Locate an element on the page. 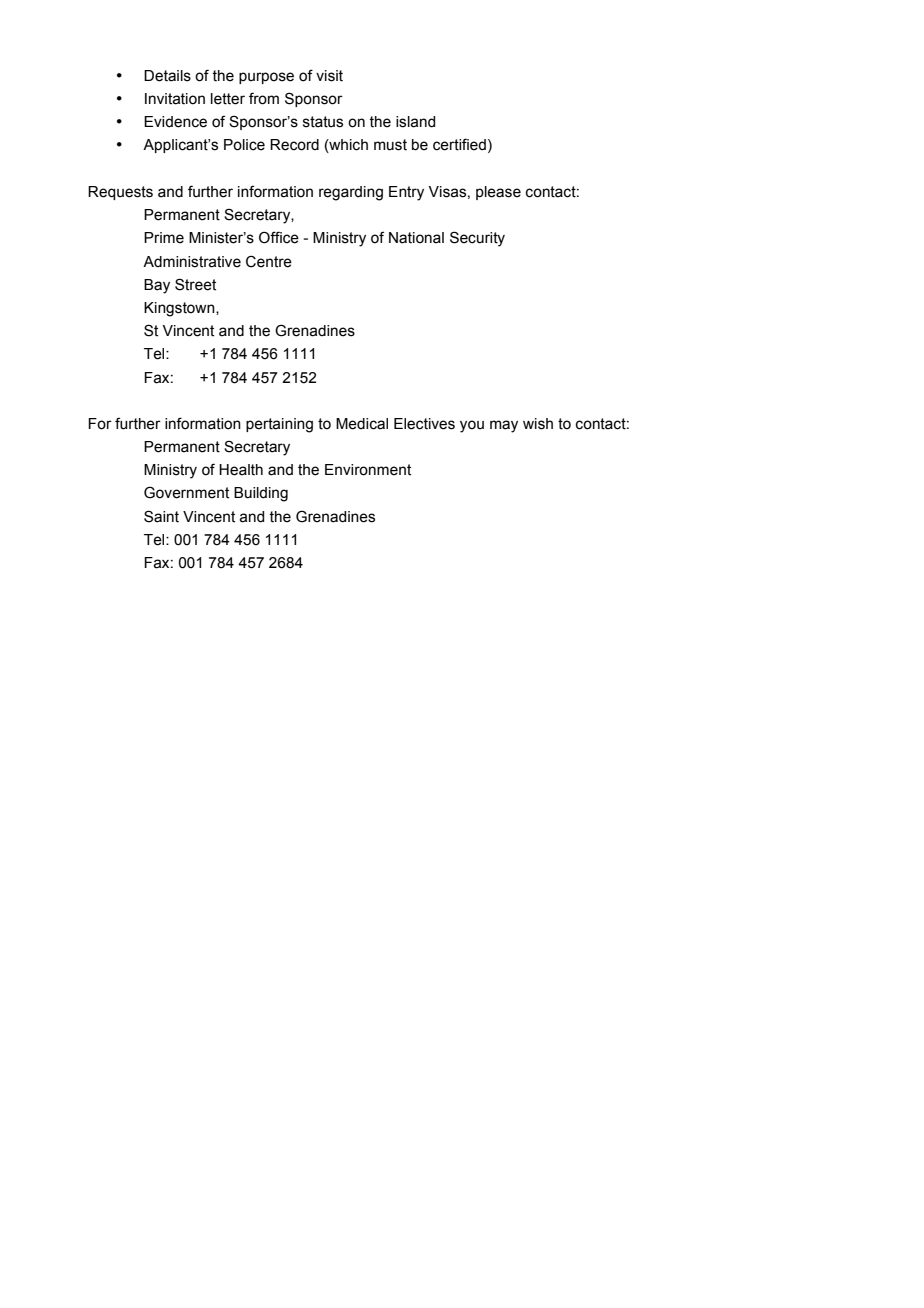  Government is located at coordinates (186, 492).
